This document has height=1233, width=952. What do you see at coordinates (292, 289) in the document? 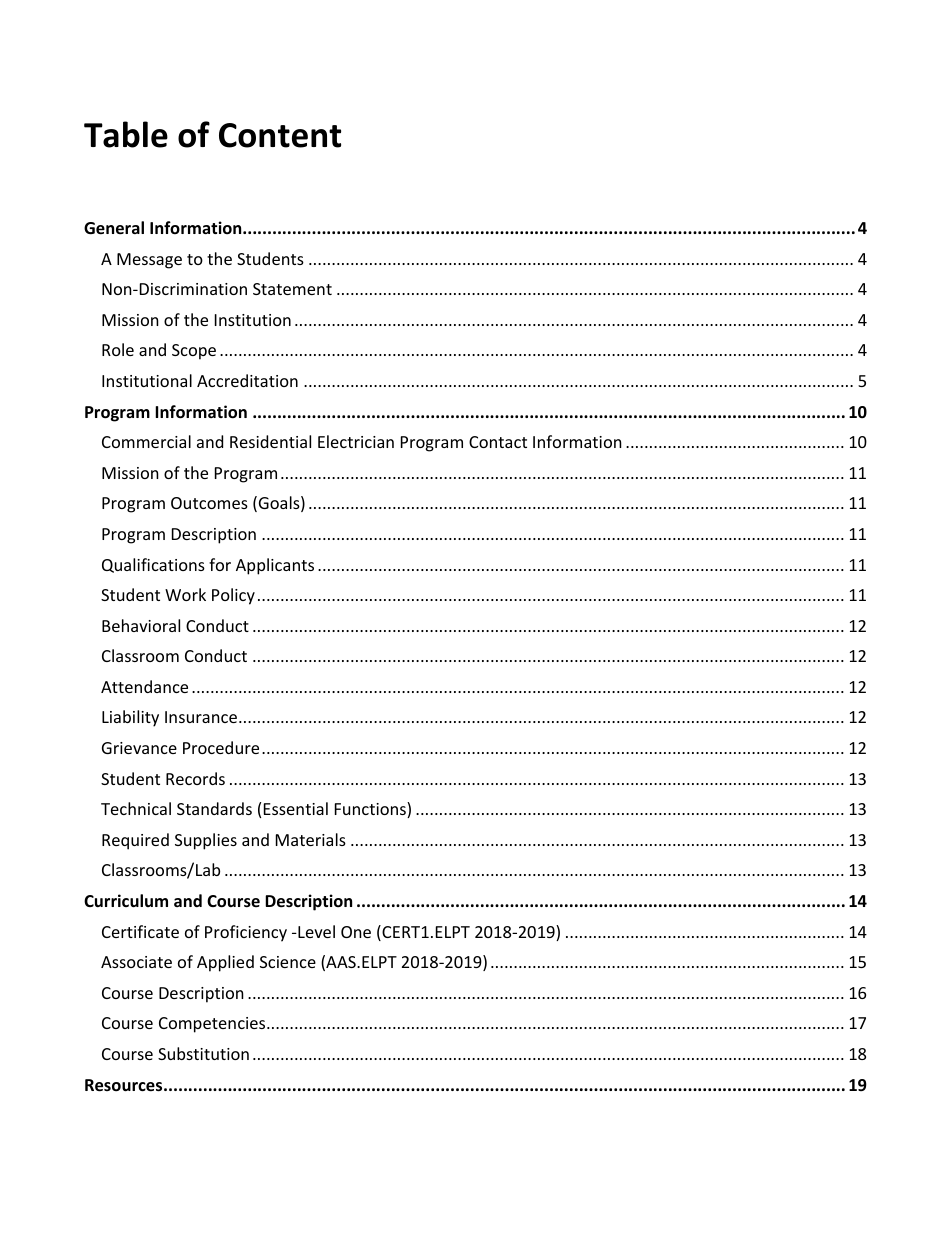
I see `Statement` at bounding box center [292, 289].
